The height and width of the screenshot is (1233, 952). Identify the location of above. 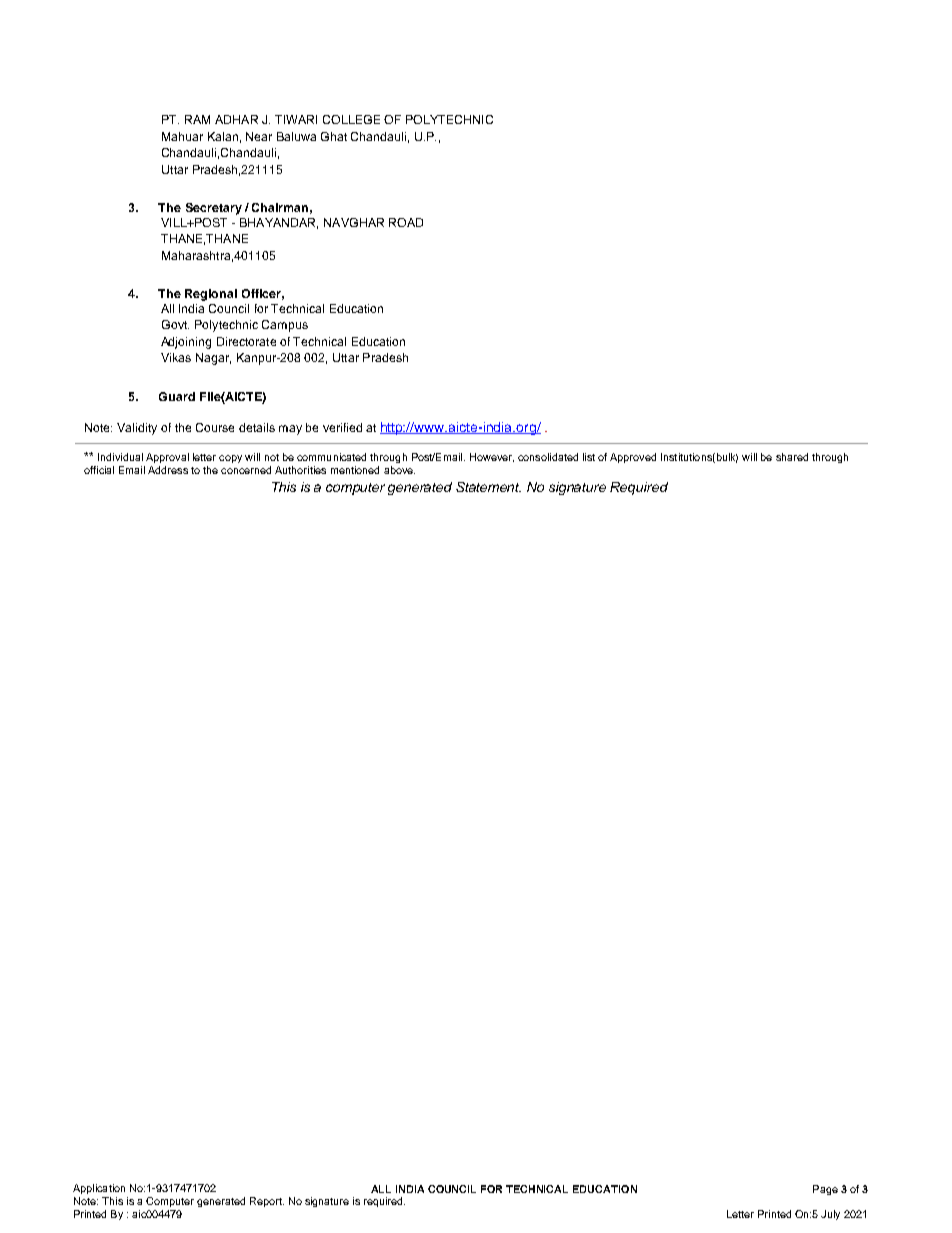
(399, 470).
